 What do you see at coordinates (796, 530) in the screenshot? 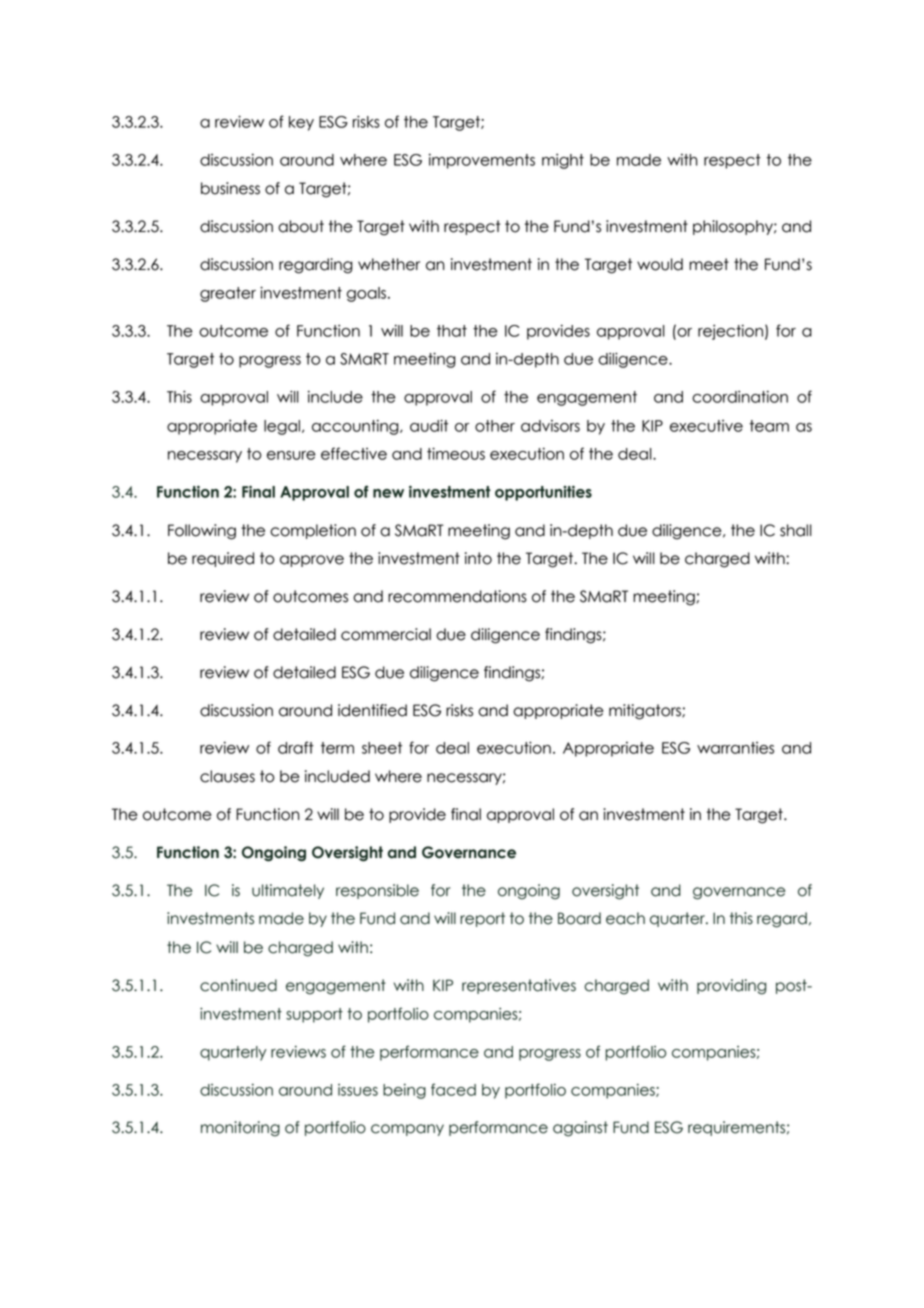
I see `shall` at bounding box center [796, 530].
